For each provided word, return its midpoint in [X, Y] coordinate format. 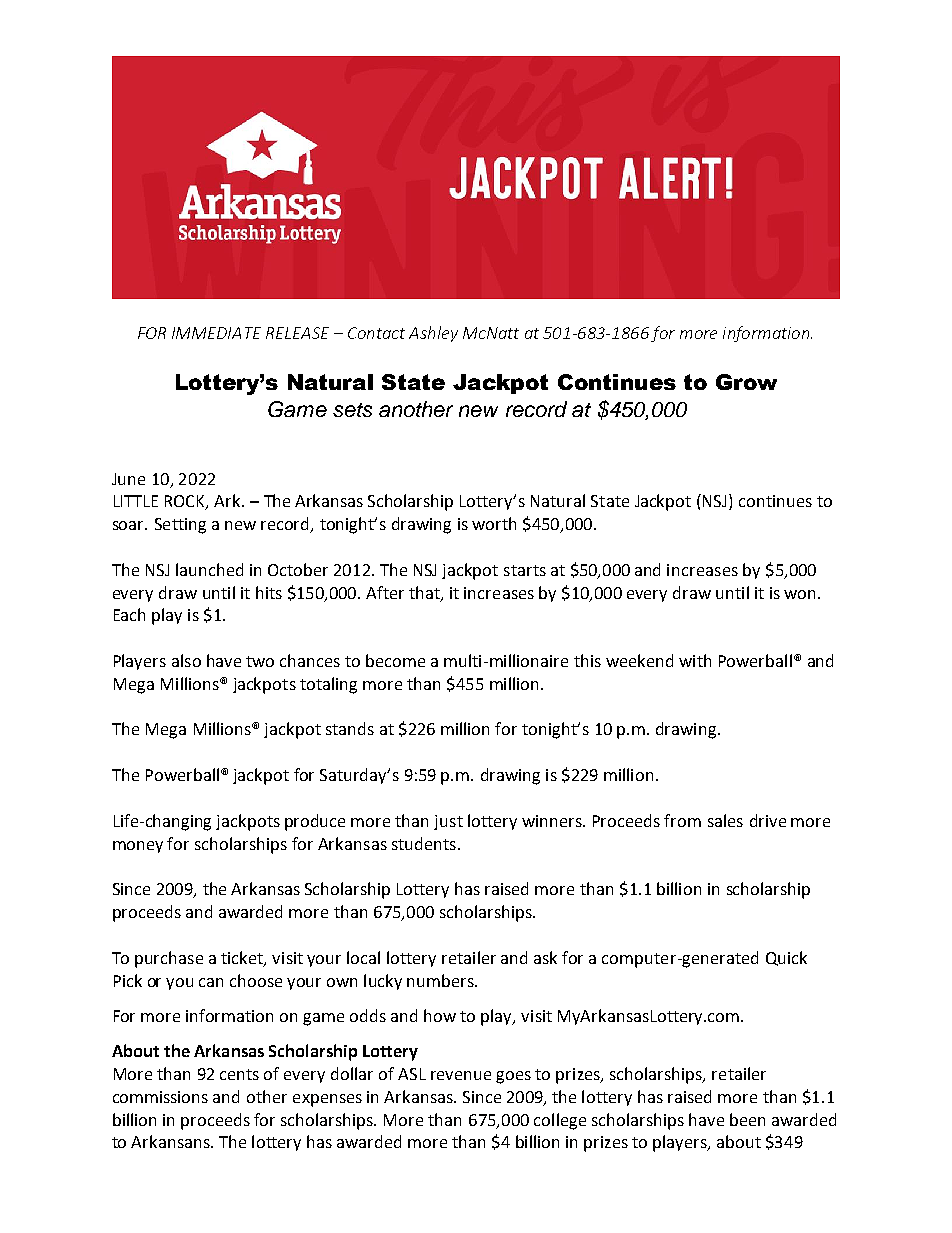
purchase [169, 959]
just [448, 822]
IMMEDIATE [216, 333]
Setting [180, 526]
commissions [160, 1097]
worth [494, 523]
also [186, 660]
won [801, 594]
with [695, 660]
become [395, 660]
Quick [786, 958]
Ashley [433, 334]
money [138, 847]
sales [725, 820]
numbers [441, 980]
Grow [746, 382]
